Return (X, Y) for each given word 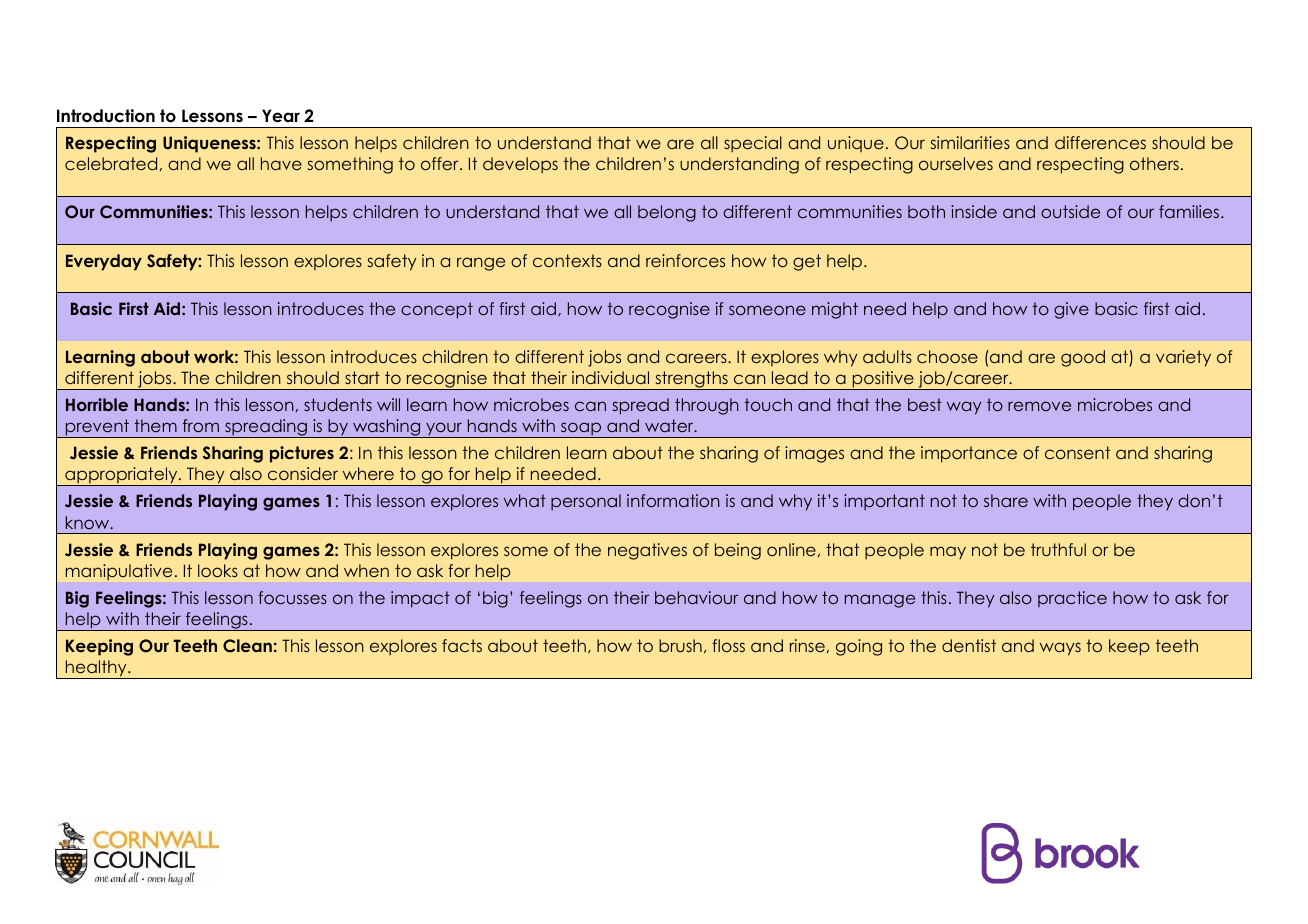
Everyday (104, 262)
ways (1060, 649)
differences (1100, 142)
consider (303, 473)
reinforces (685, 260)
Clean (247, 646)
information (673, 500)
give (1071, 310)
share (1006, 500)
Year (281, 116)
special (753, 144)
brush (680, 645)
